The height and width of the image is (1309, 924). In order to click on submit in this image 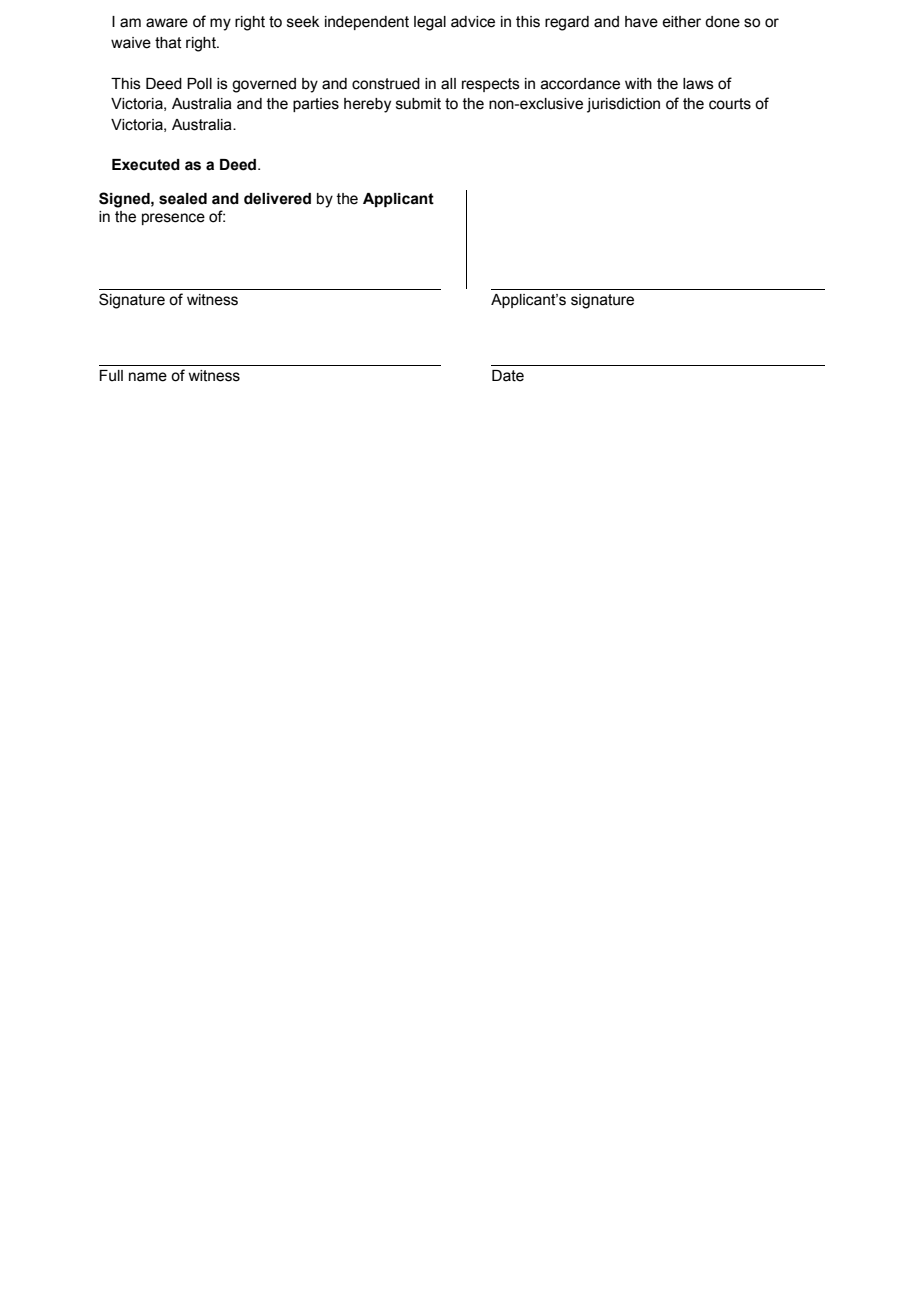, I will do `click(418, 104)`.
